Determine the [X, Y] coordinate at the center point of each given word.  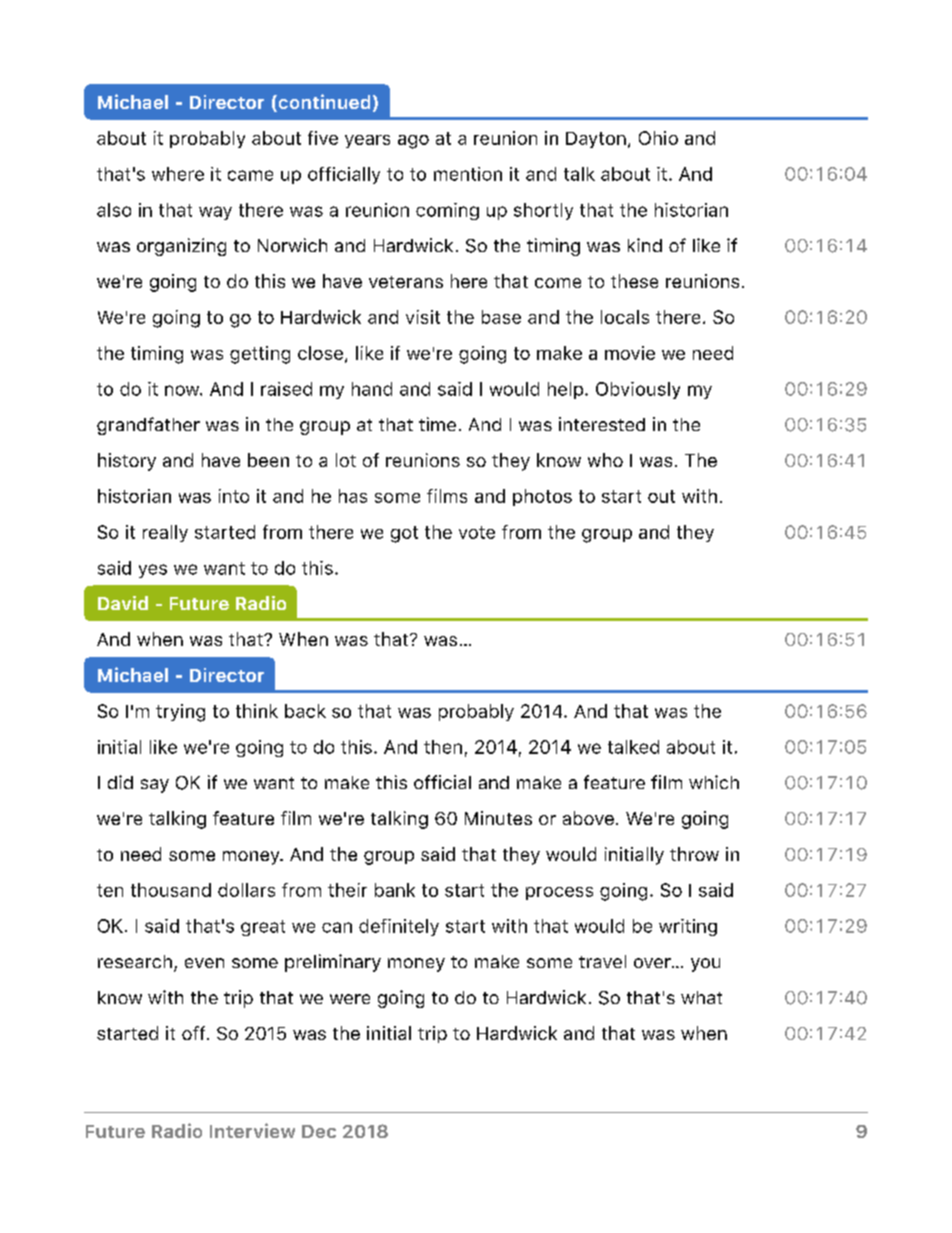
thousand [171, 890]
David [123, 603]
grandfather [148, 426]
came [250, 175]
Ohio [658, 138]
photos [542, 497]
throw [694, 854]
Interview [252, 1130]
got [404, 534]
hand [372, 389]
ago [413, 142]
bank [395, 890]
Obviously [638, 390]
